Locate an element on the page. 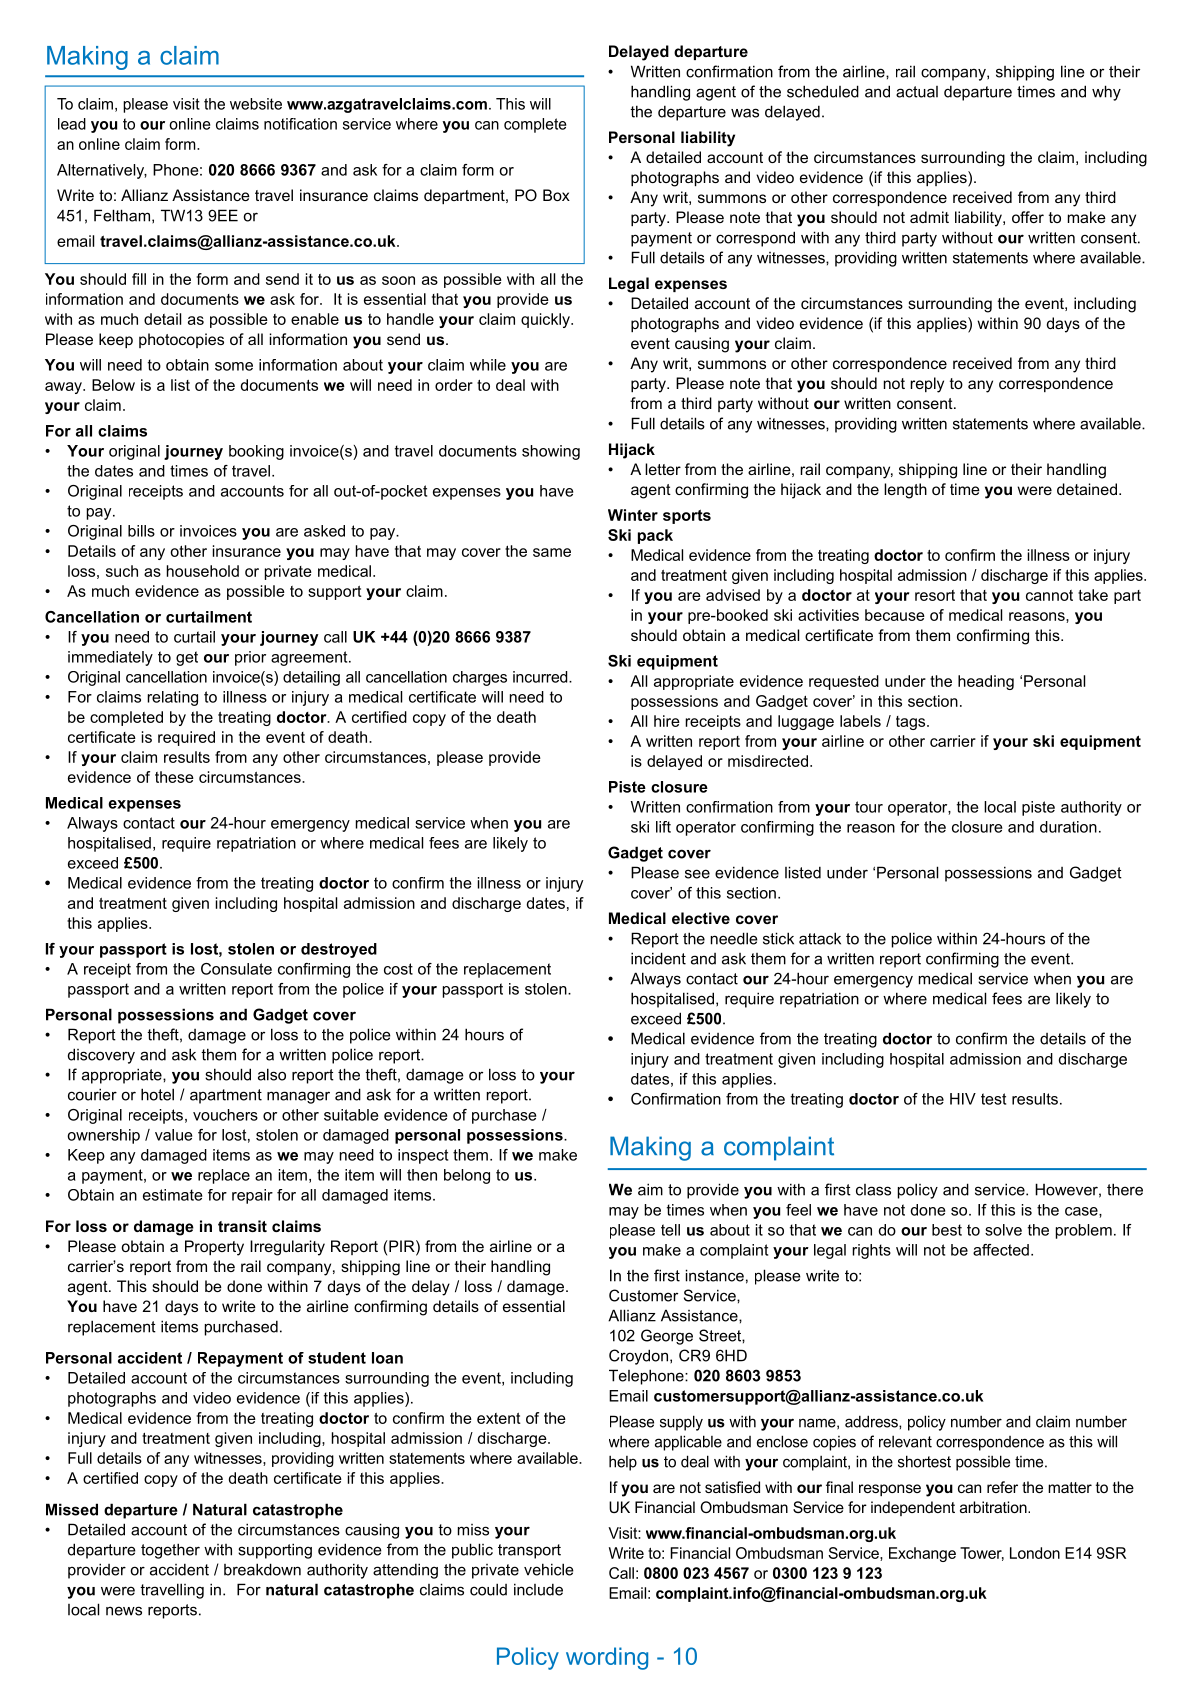 This image has height=1687, width=1193. website is located at coordinates (256, 104).
